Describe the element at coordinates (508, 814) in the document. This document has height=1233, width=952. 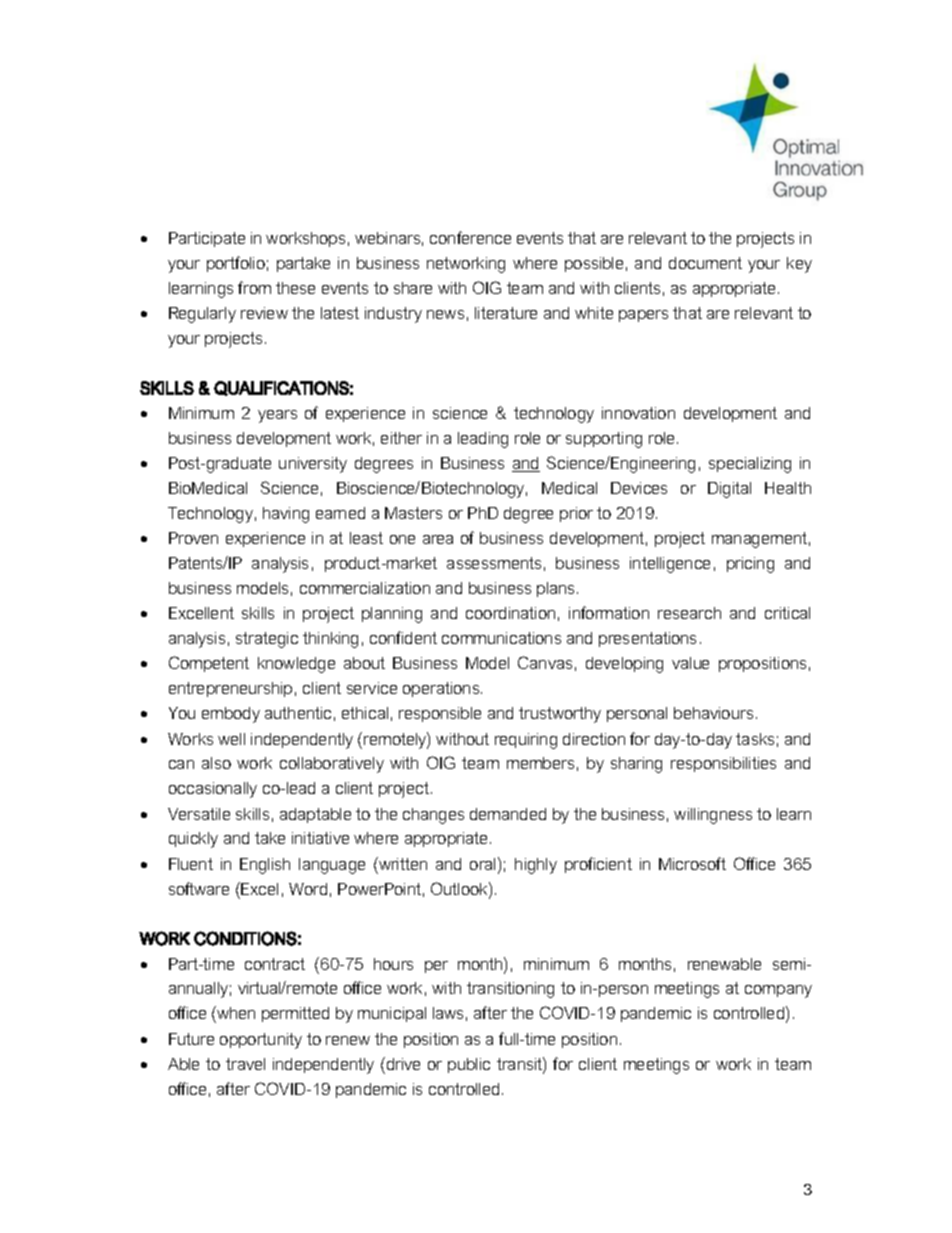
I see `demanded` at that location.
